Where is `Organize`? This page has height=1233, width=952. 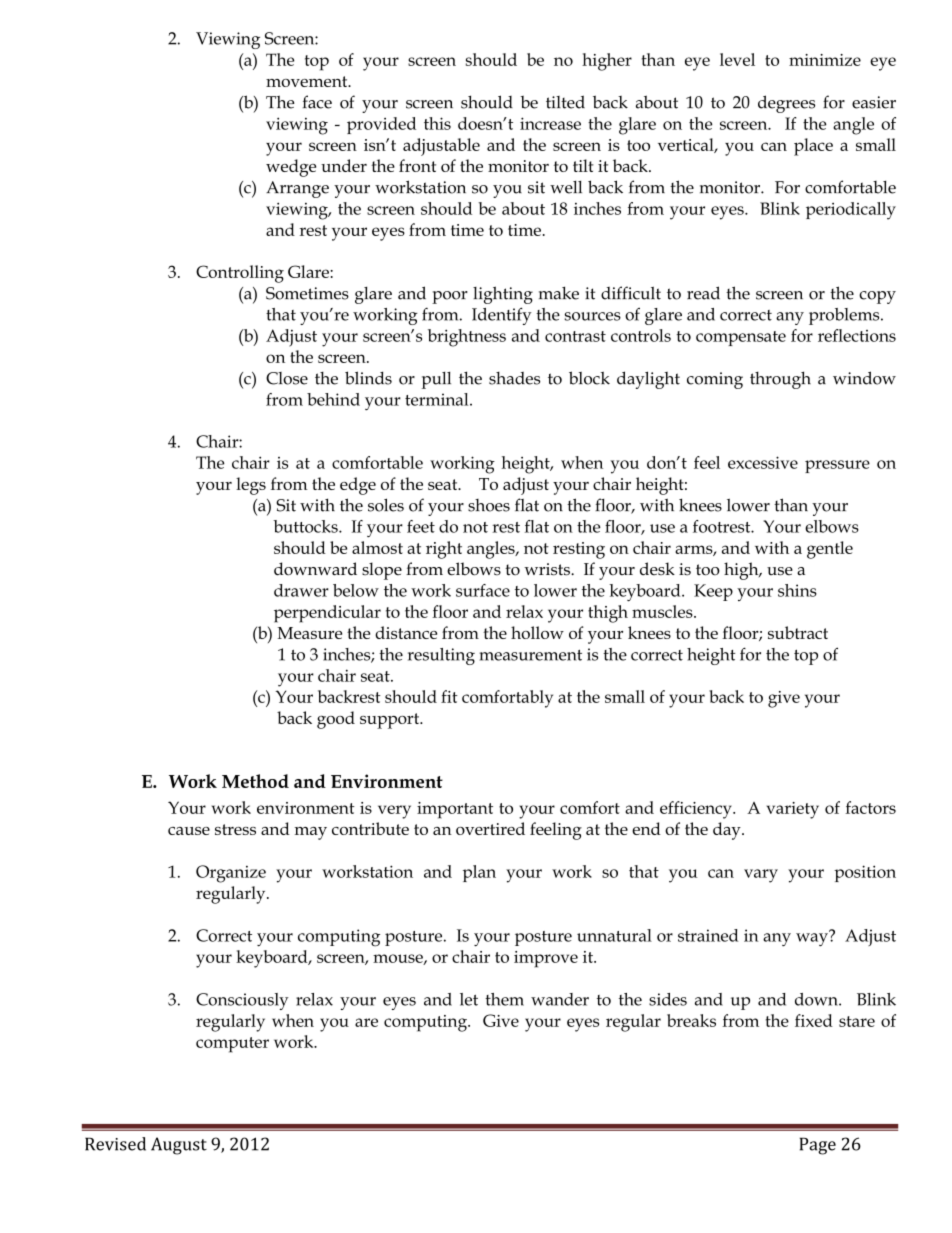 Organize is located at coordinates (231, 874).
